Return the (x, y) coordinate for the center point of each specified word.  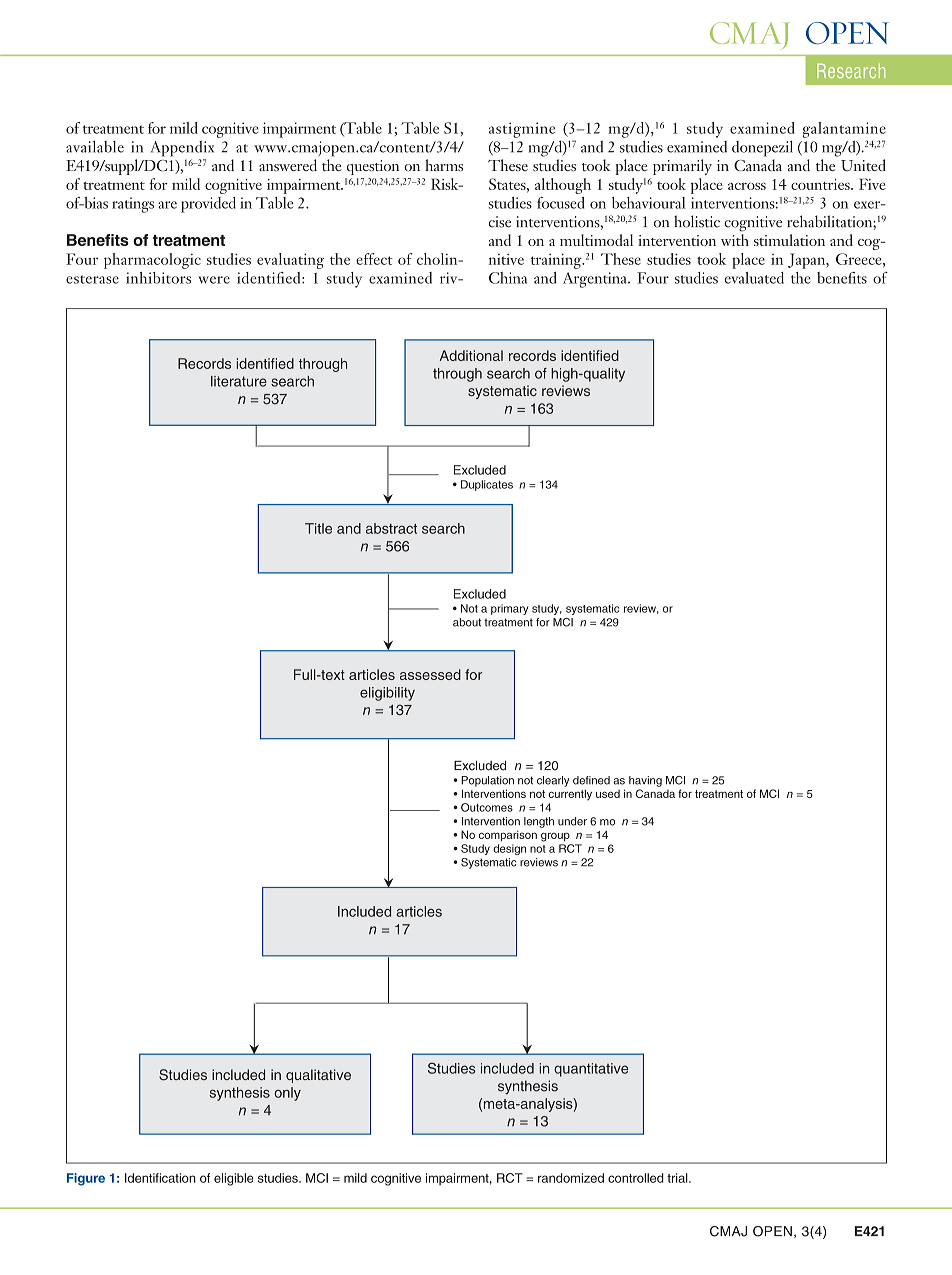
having (645, 781)
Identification (160, 1178)
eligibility (387, 694)
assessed (430, 674)
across (747, 186)
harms (444, 165)
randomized (571, 1178)
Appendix (182, 149)
